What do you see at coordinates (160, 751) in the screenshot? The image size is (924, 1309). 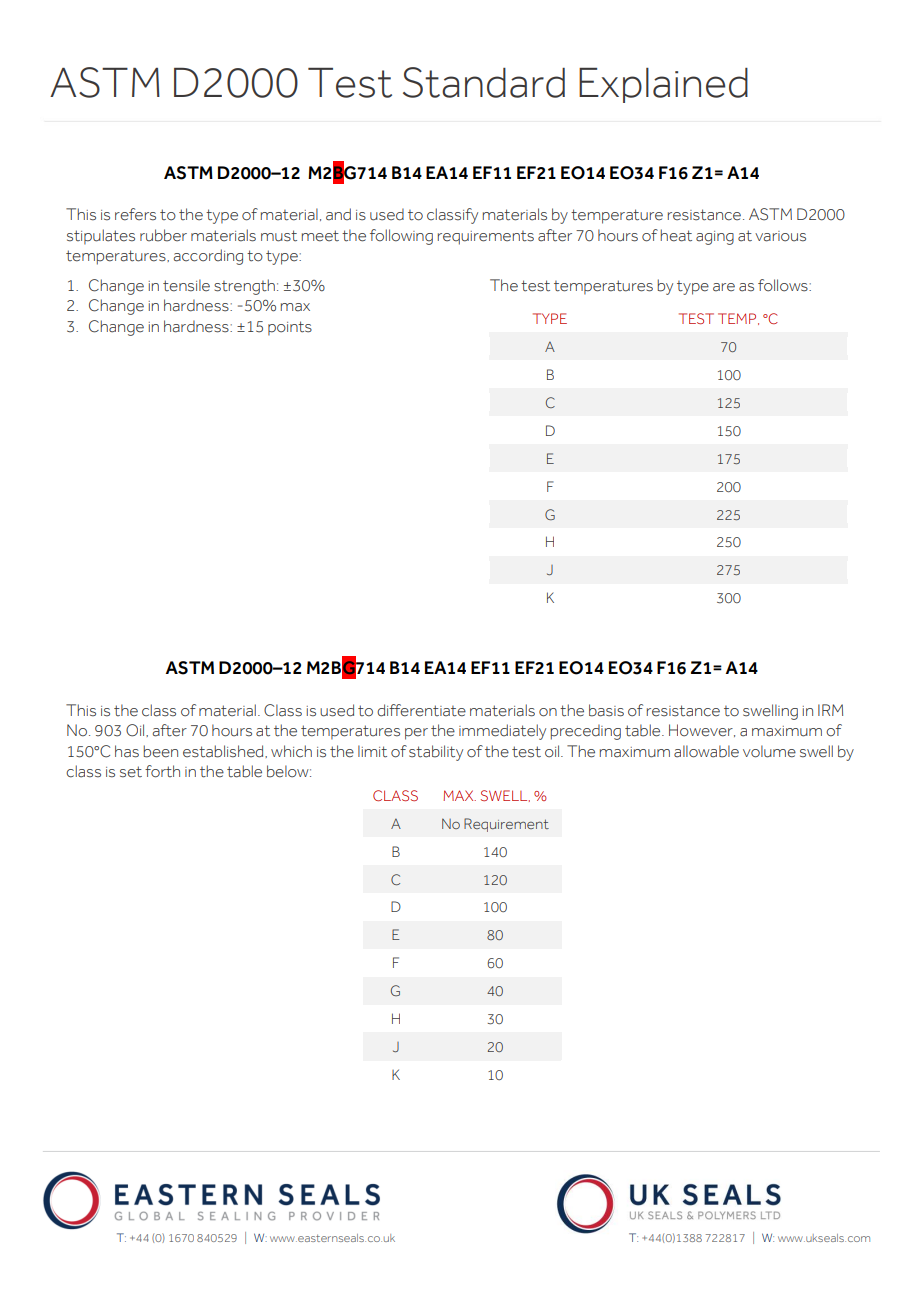 I see `been` at bounding box center [160, 751].
